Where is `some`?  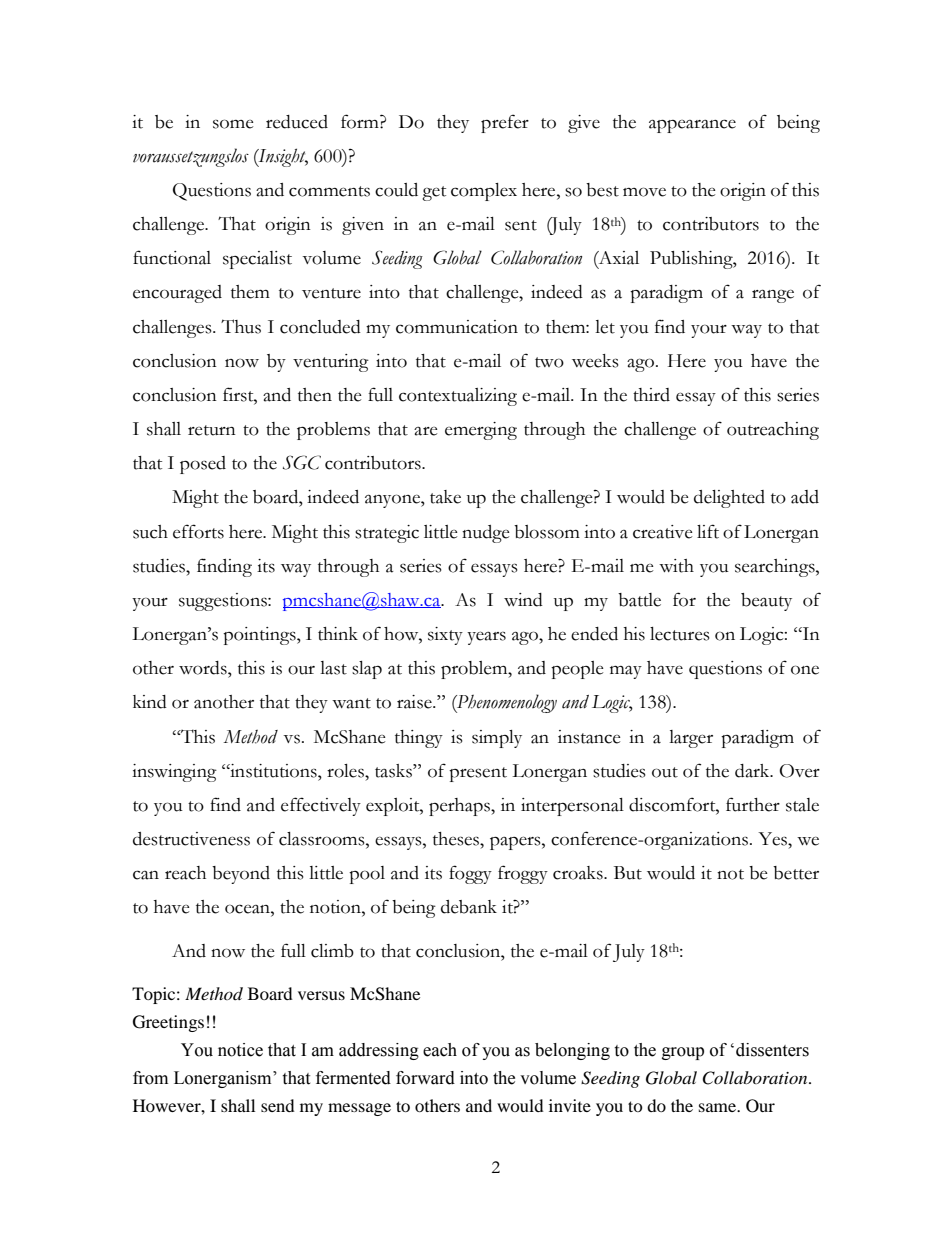 some is located at coordinates (233, 124).
